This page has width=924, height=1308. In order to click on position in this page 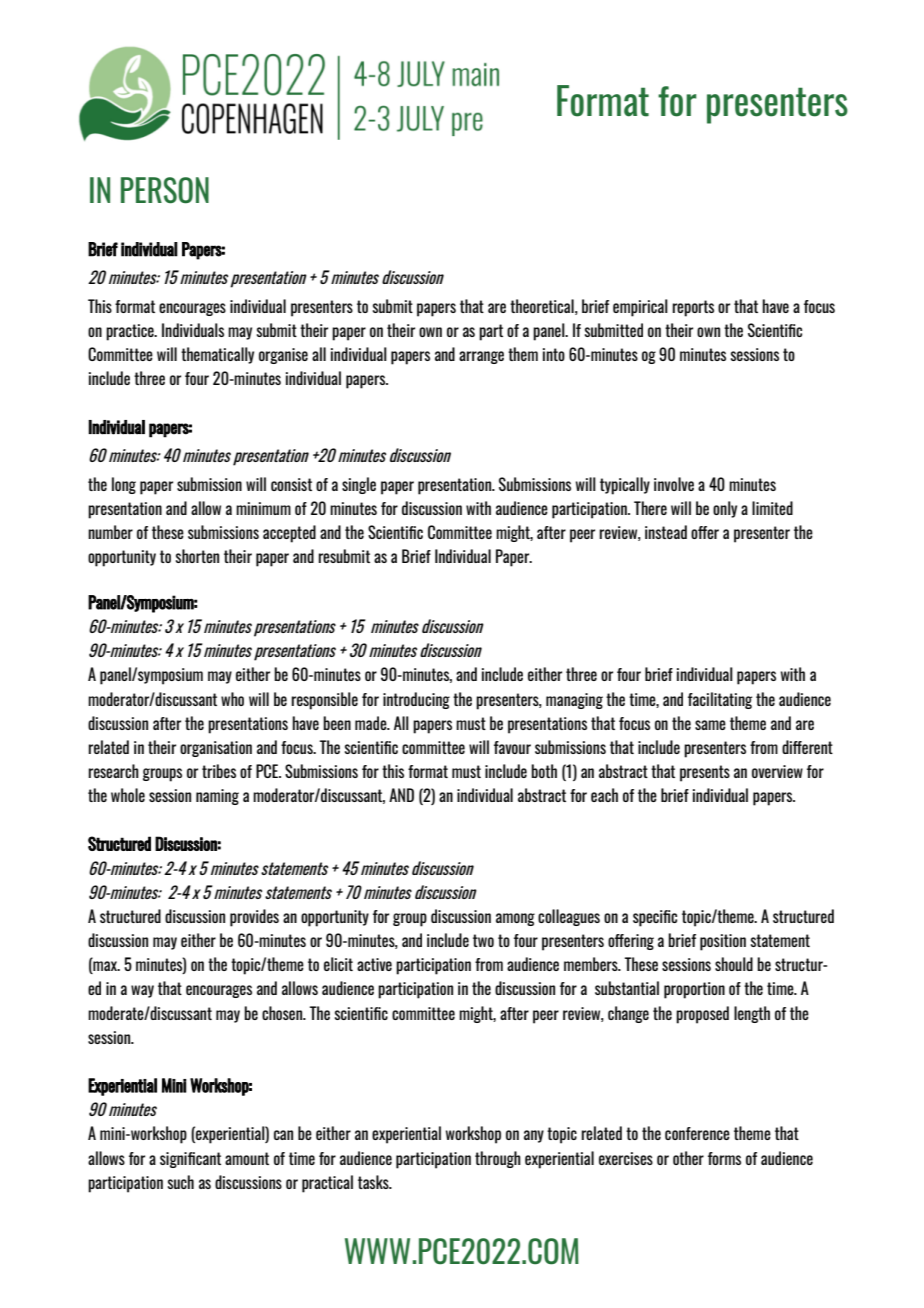, I will do `click(723, 942)`.
